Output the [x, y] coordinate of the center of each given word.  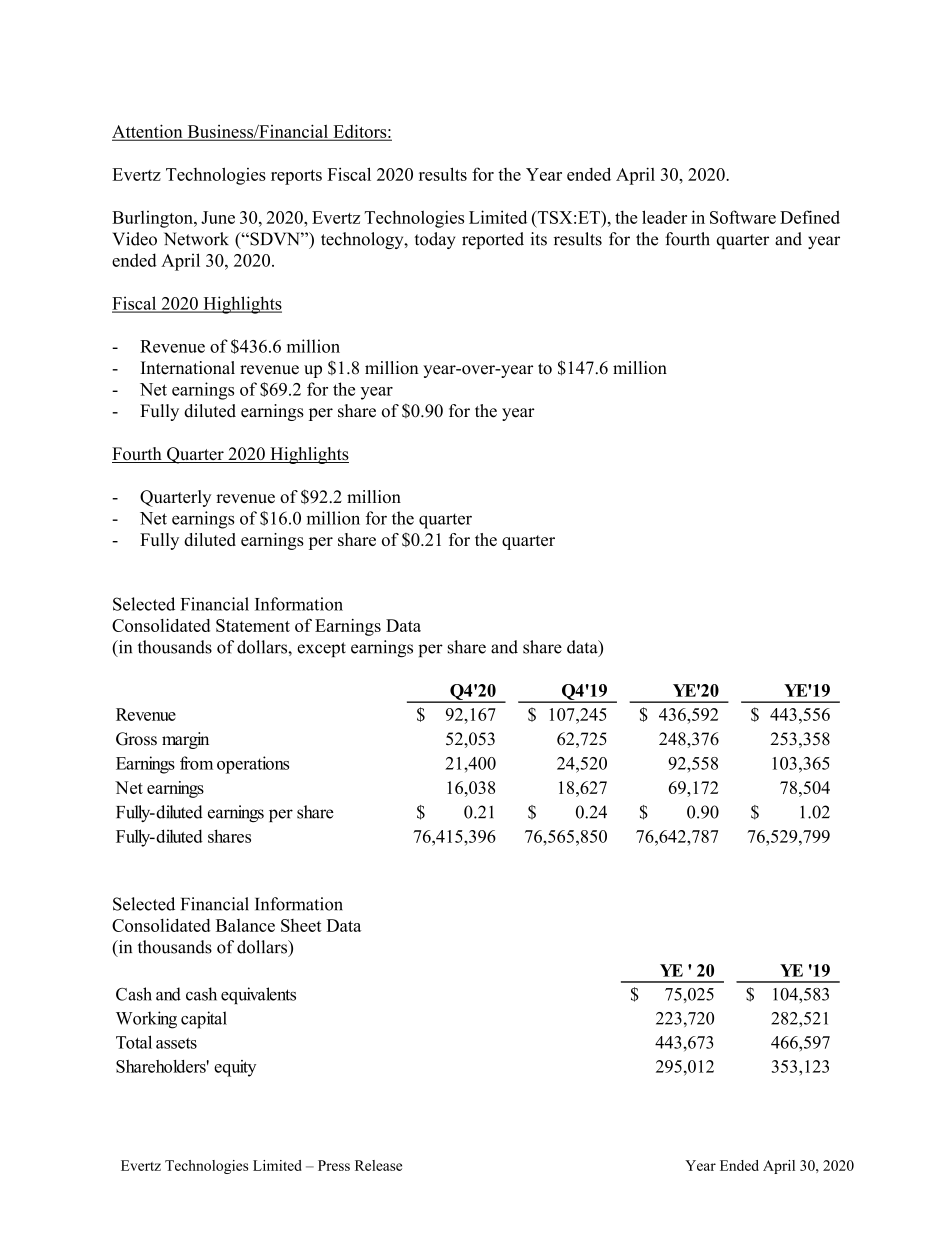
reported [493, 240]
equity [235, 1068]
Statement [253, 625]
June [218, 217]
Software [743, 217]
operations [253, 765]
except [321, 649]
